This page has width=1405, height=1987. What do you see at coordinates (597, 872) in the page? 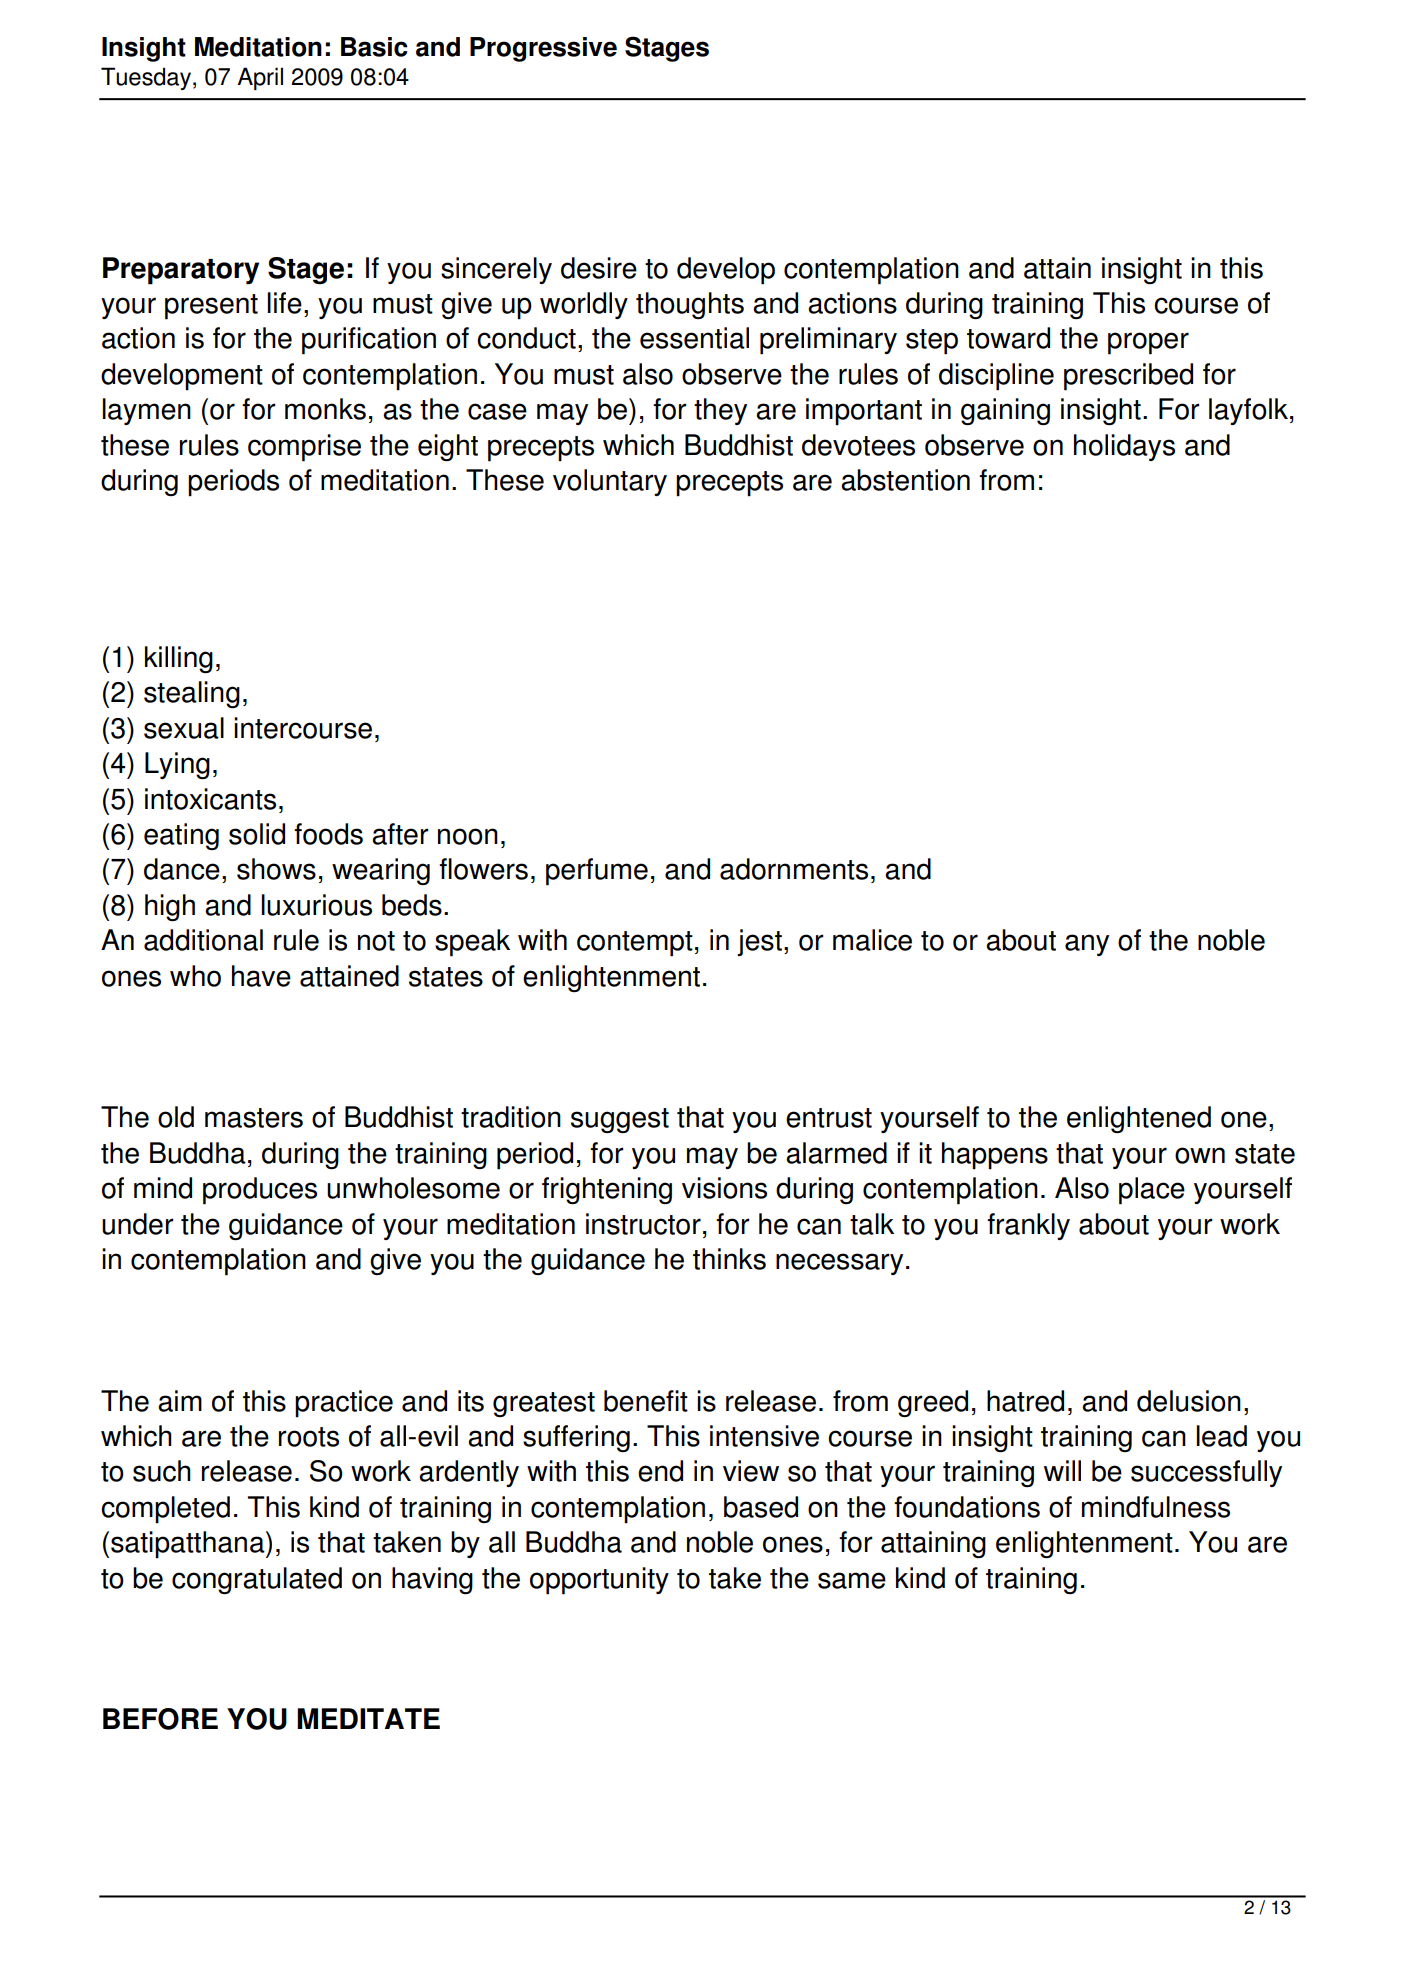
I see `perfume` at bounding box center [597, 872].
